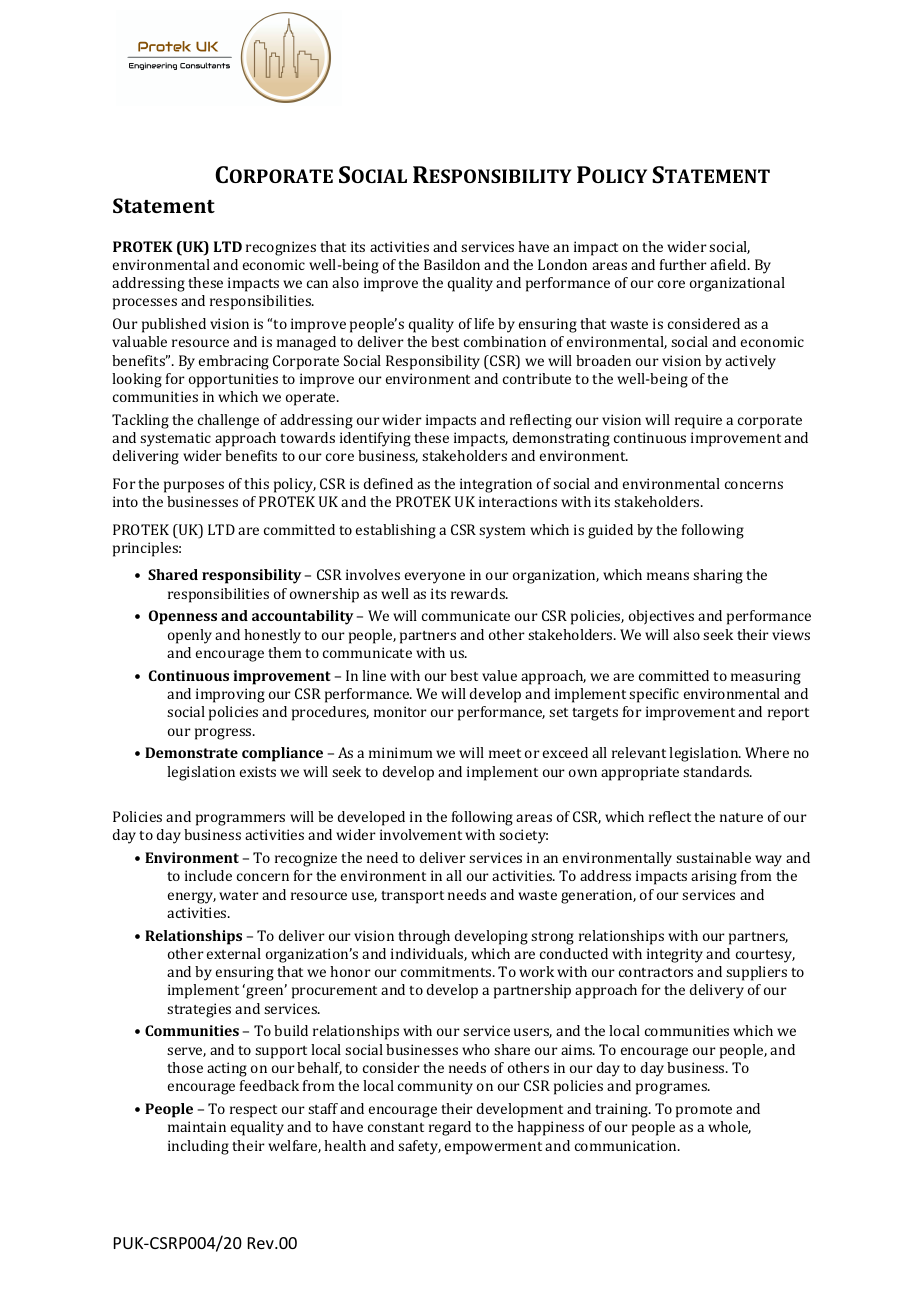 The width and height of the screenshot is (924, 1308). Describe the element at coordinates (194, 487) in the screenshot. I see `purposes` at that location.
